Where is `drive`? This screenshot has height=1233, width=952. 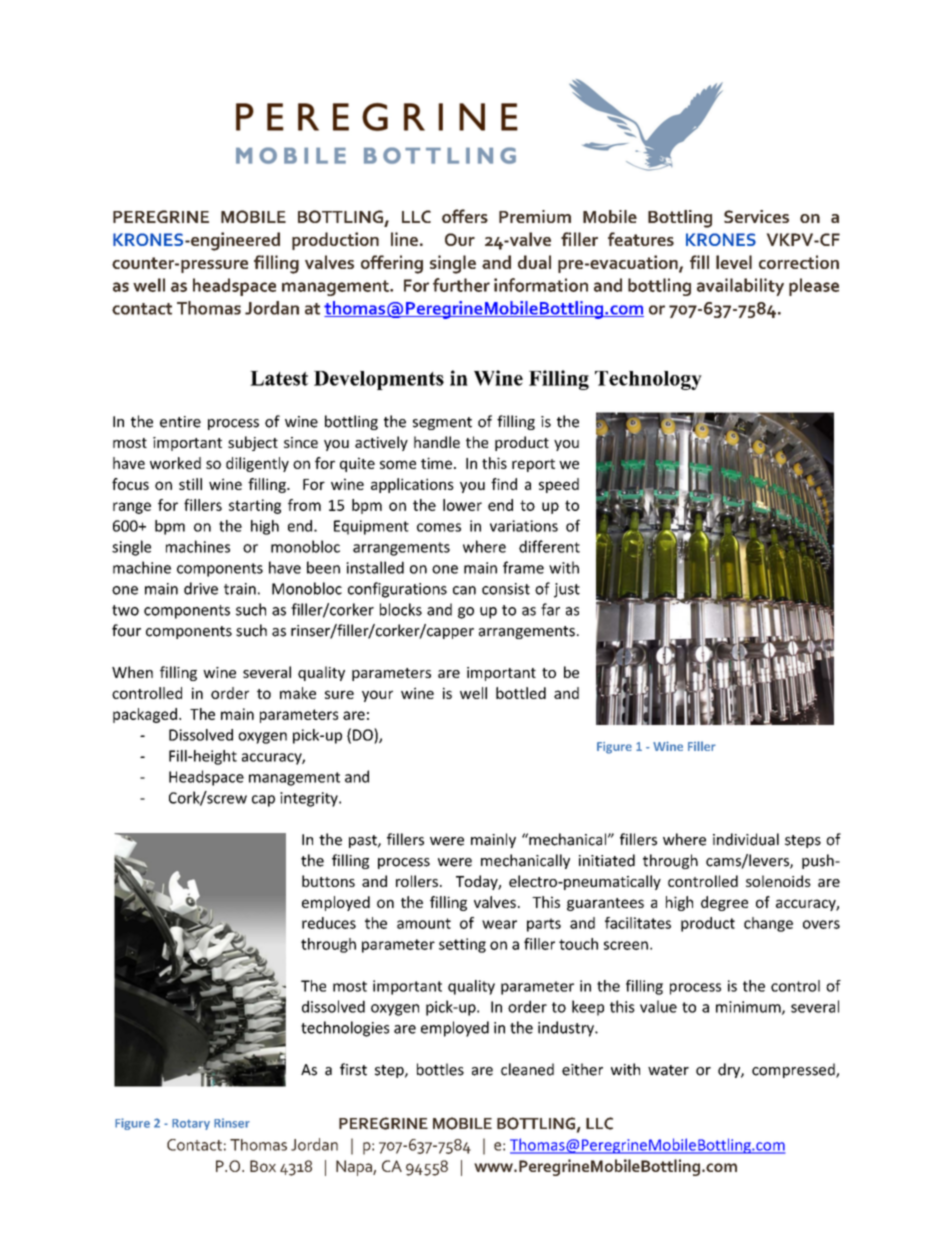 drive is located at coordinates (201, 588).
